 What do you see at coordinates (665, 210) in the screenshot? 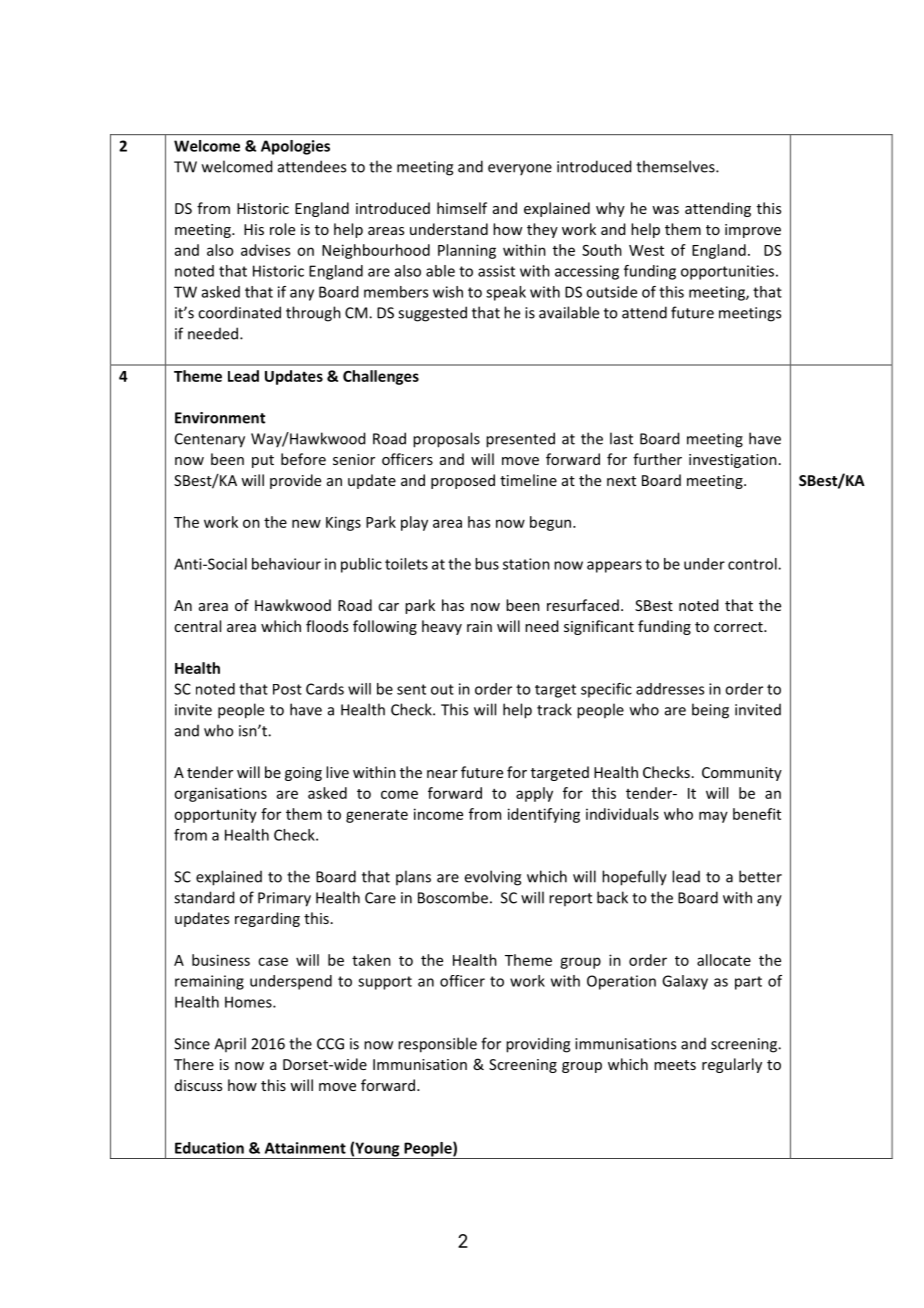
I see `was` at bounding box center [665, 210].
